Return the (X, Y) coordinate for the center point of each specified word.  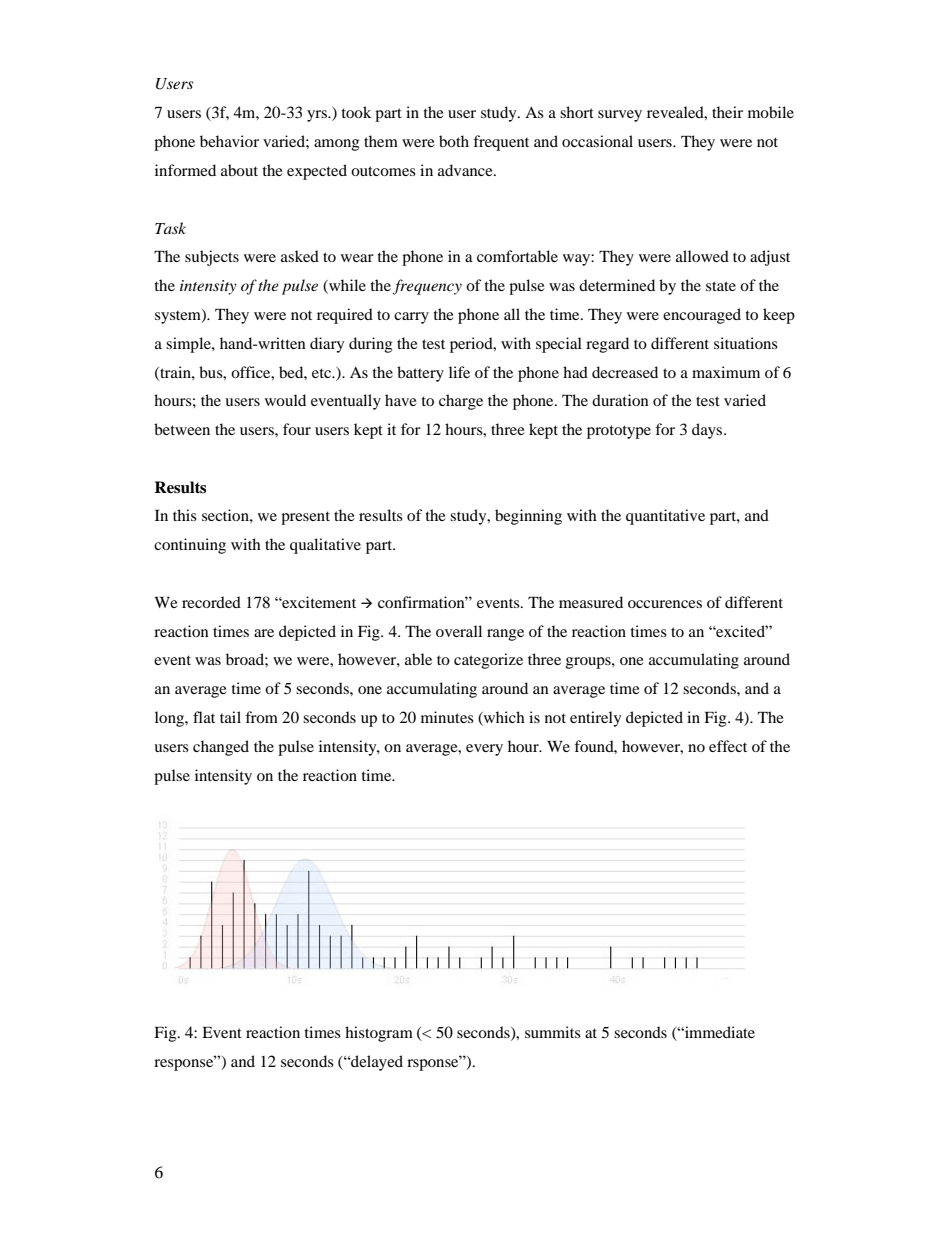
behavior (229, 141)
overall (459, 631)
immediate (719, 1032)
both (454, 141)
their (727, 112)
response (185, 1064)
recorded (211, 602)
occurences (665, 604)
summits (553, 1032)
